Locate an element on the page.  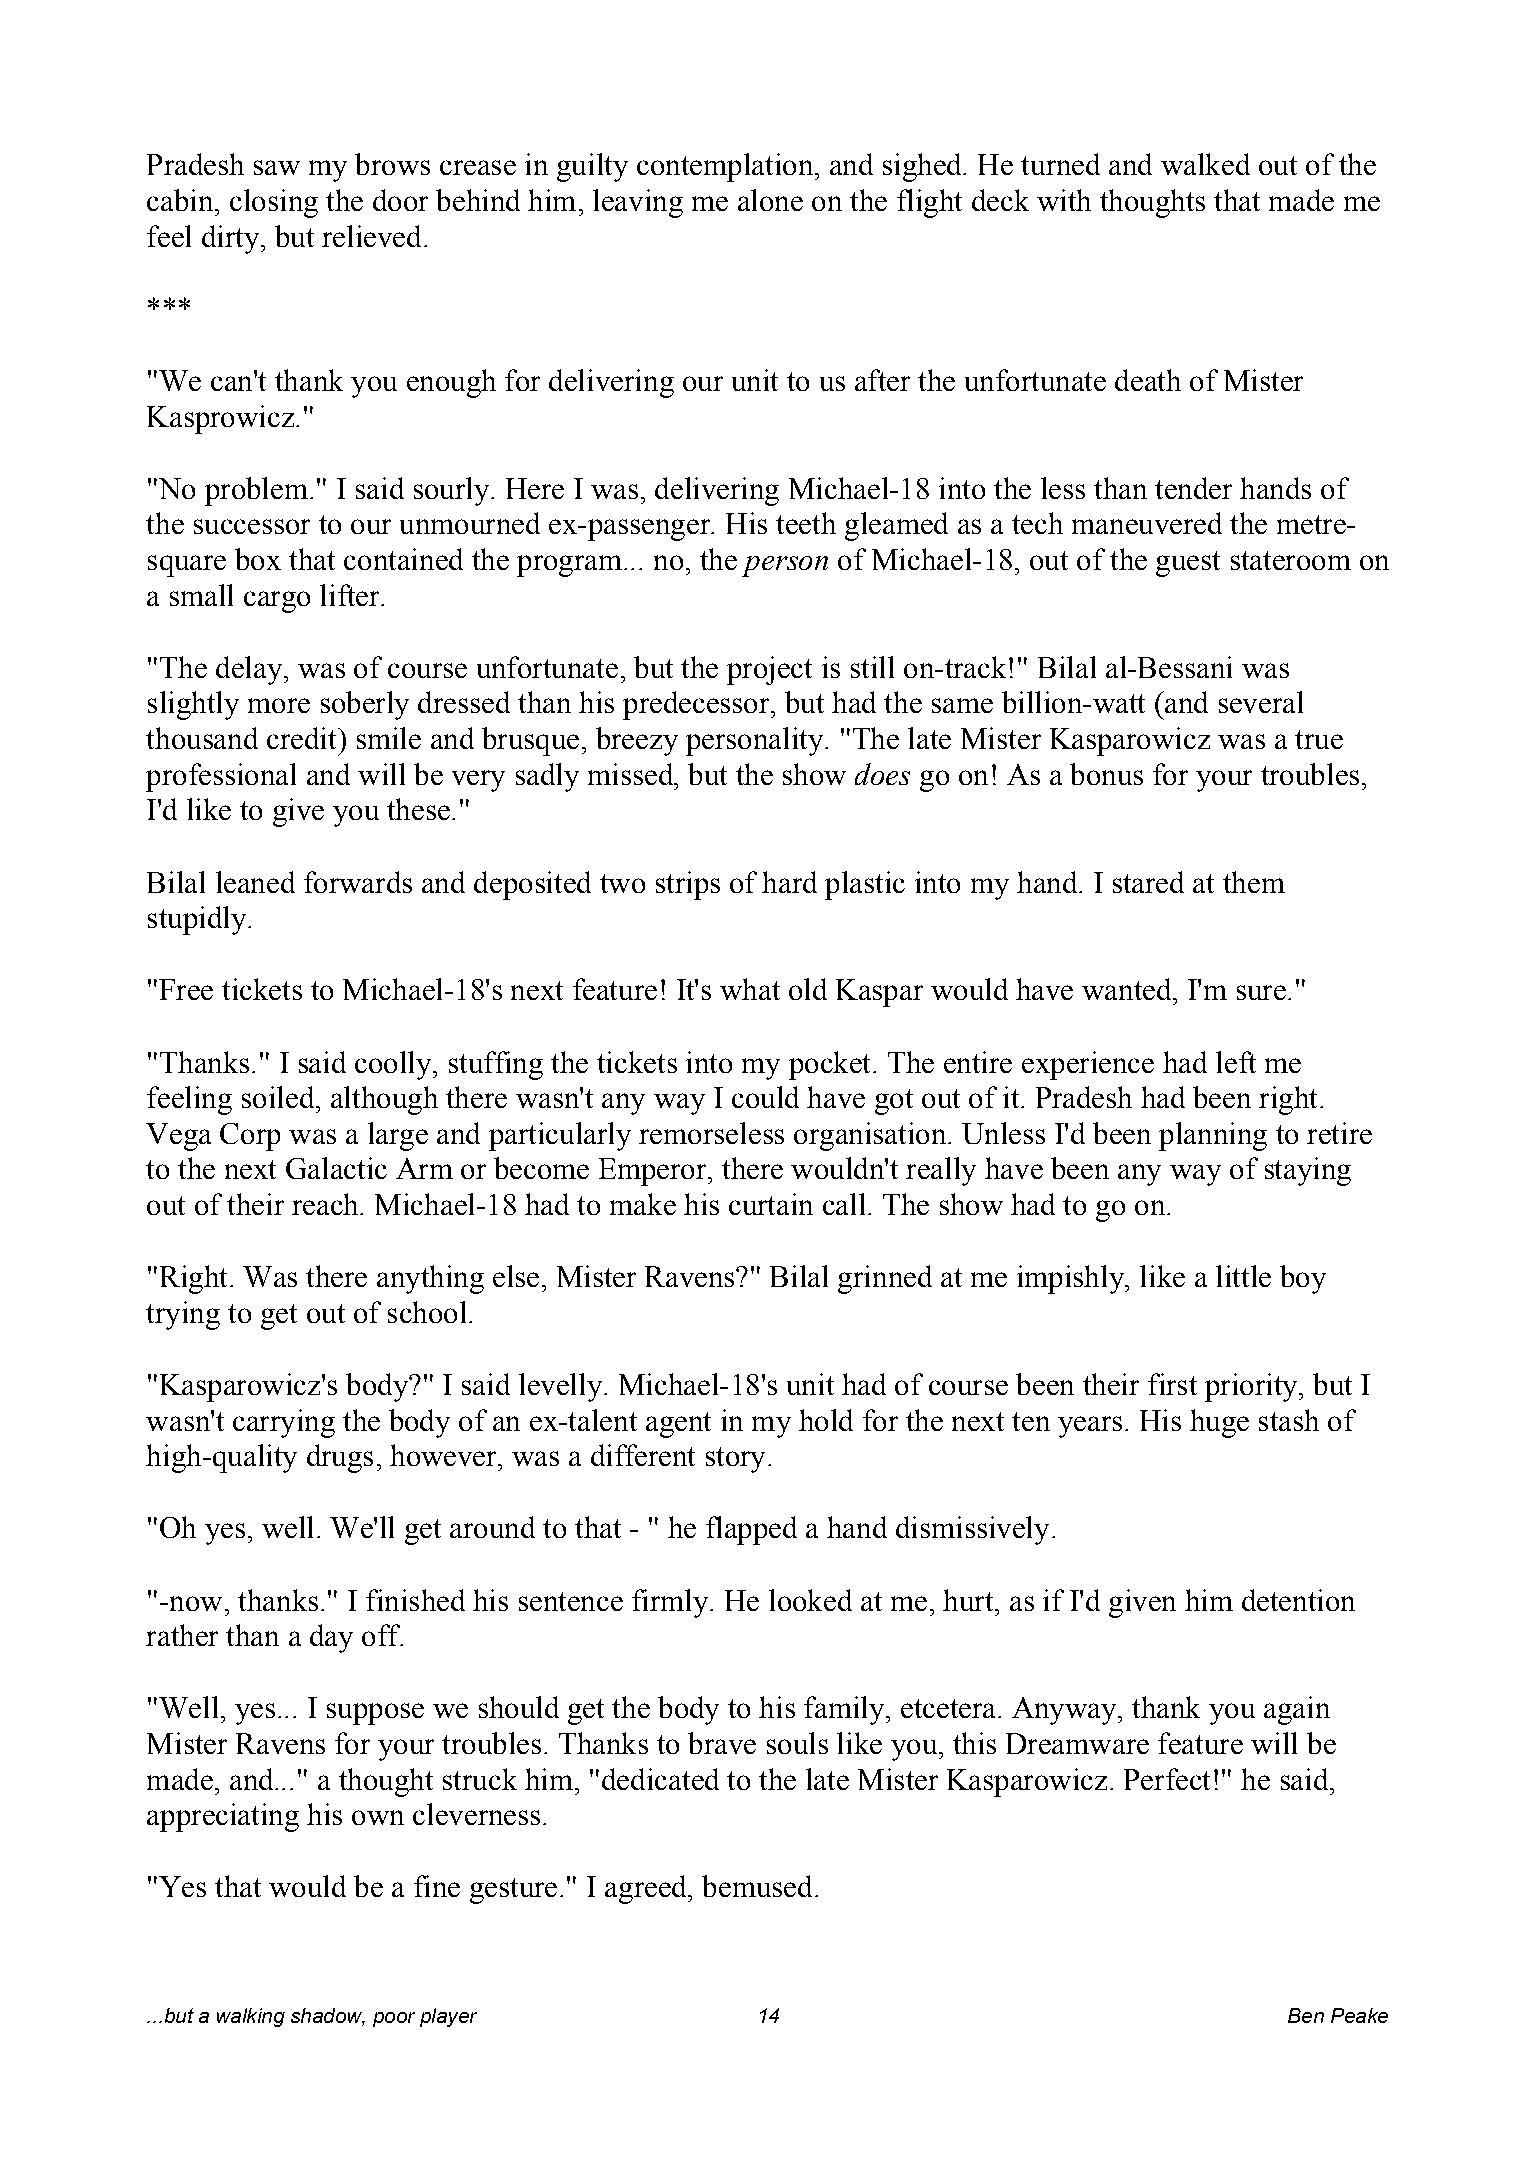
shadow is located at coordinates (328, 2017).
